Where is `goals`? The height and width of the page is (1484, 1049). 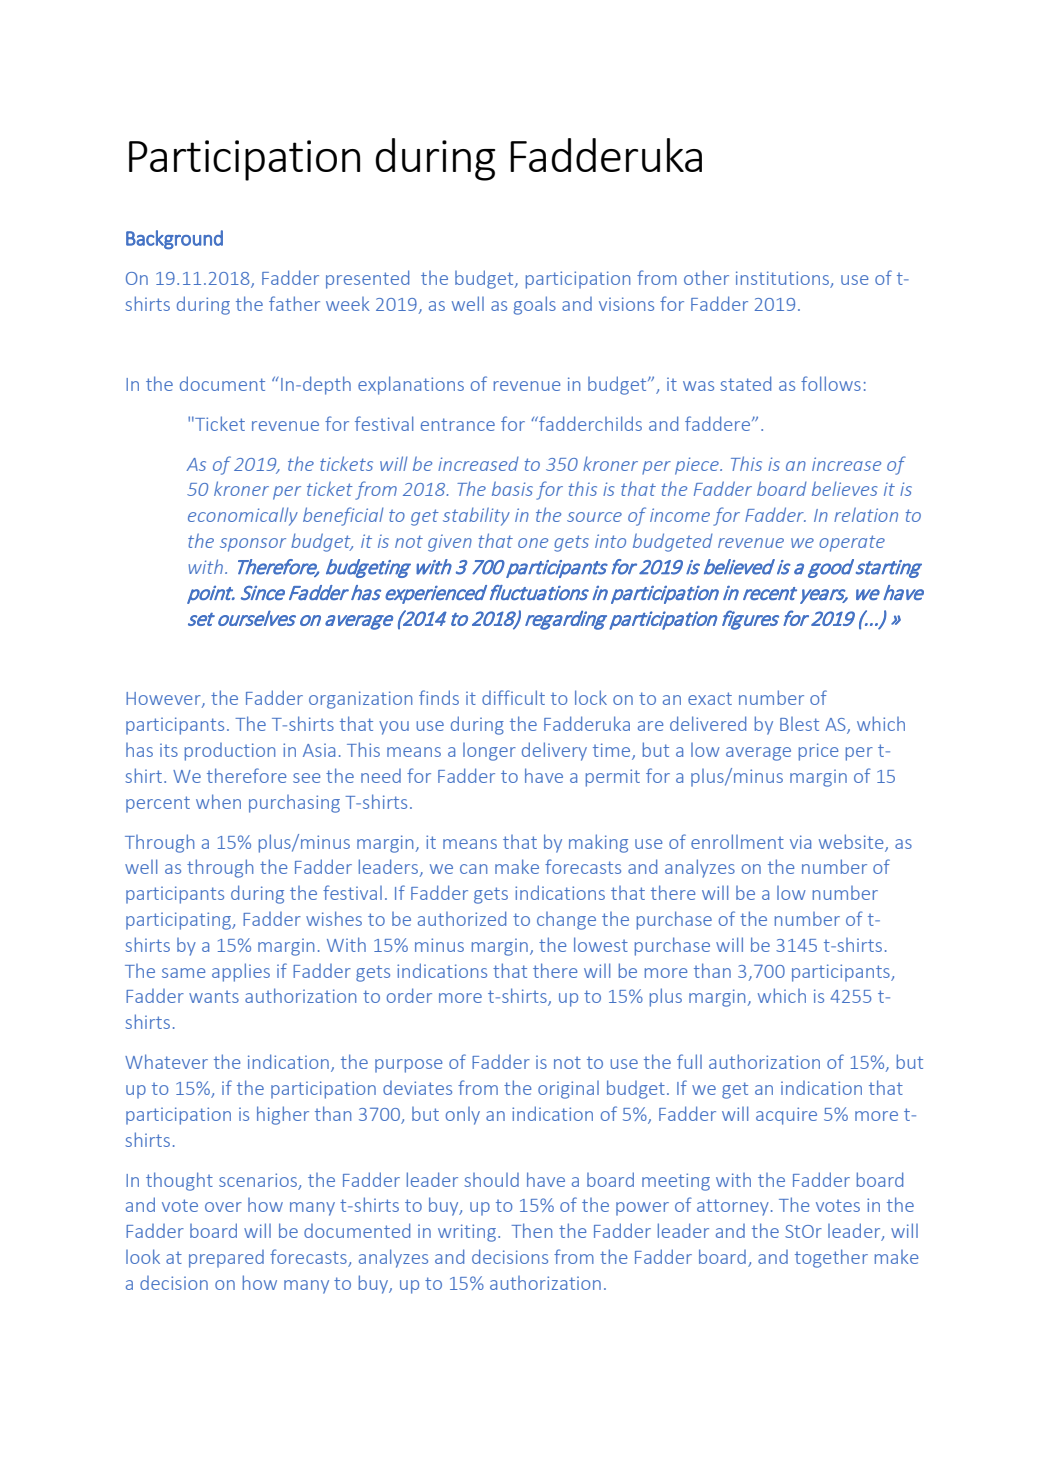
goals is located at coordinates (535, 305).
